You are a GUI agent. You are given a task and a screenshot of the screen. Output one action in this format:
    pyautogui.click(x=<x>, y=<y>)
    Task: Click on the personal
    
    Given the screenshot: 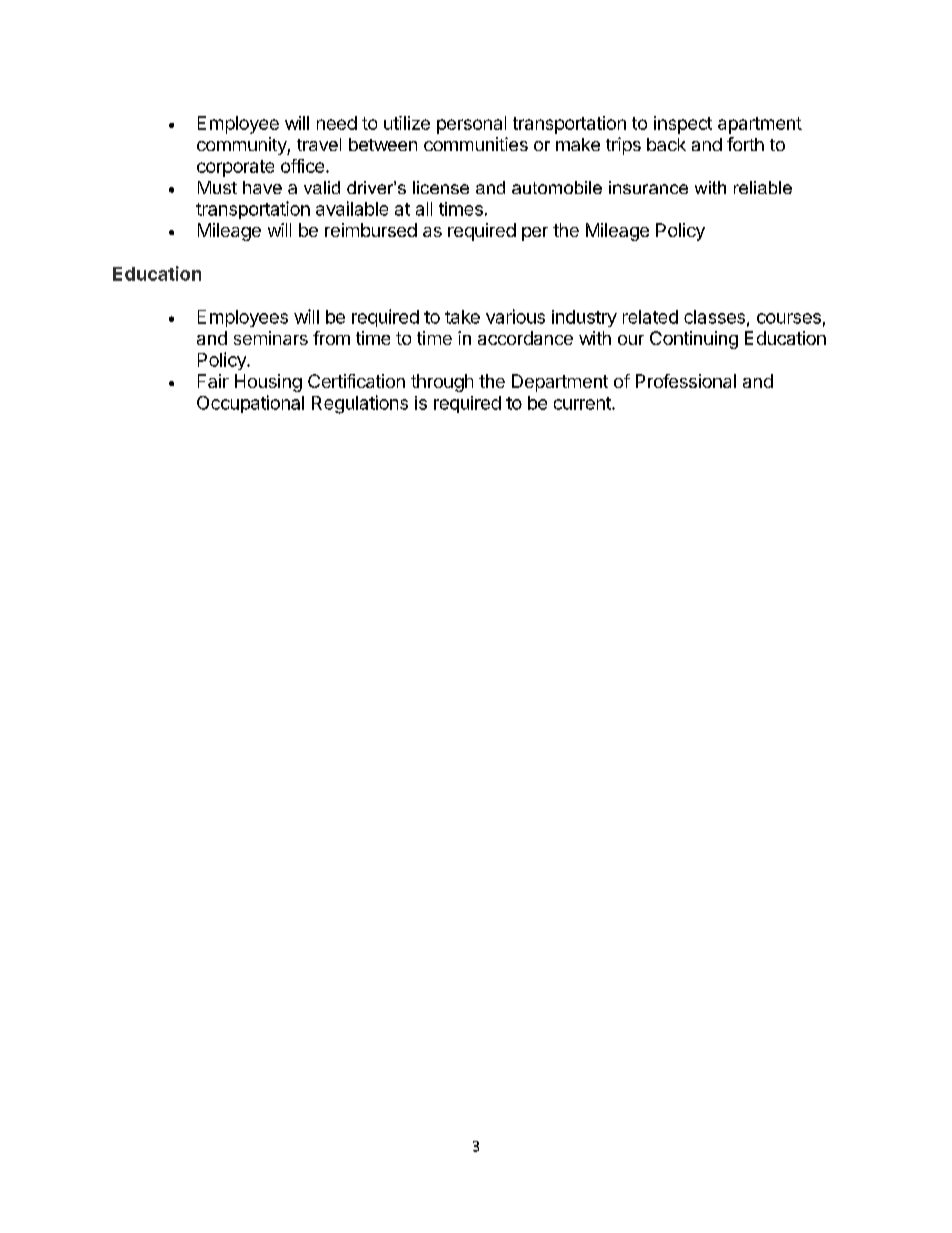 What is the action you would take?
    pyautogui.click(x=471, y=125)
